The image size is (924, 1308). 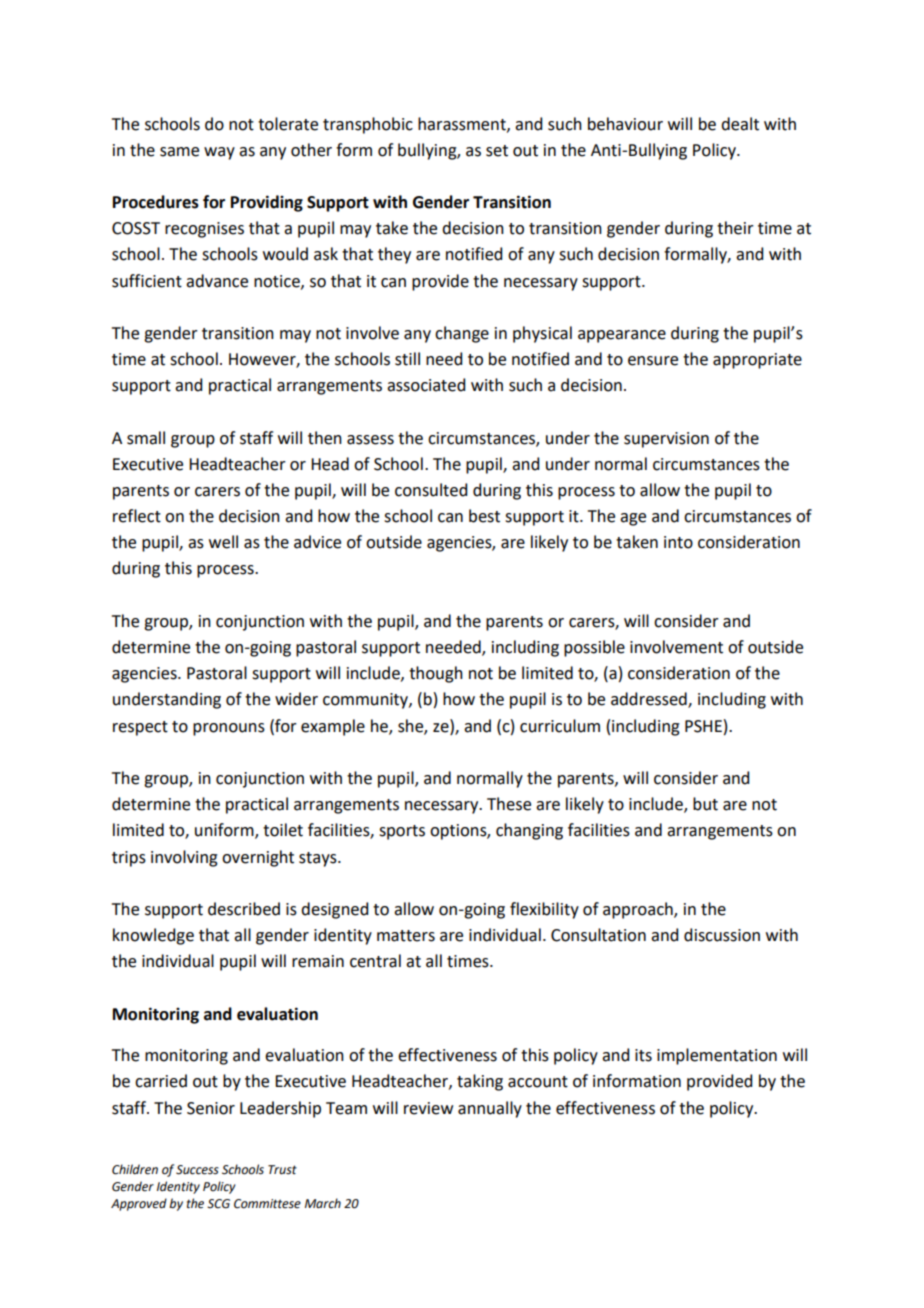 I want to click on Success, so click(x=197, y=1170).
